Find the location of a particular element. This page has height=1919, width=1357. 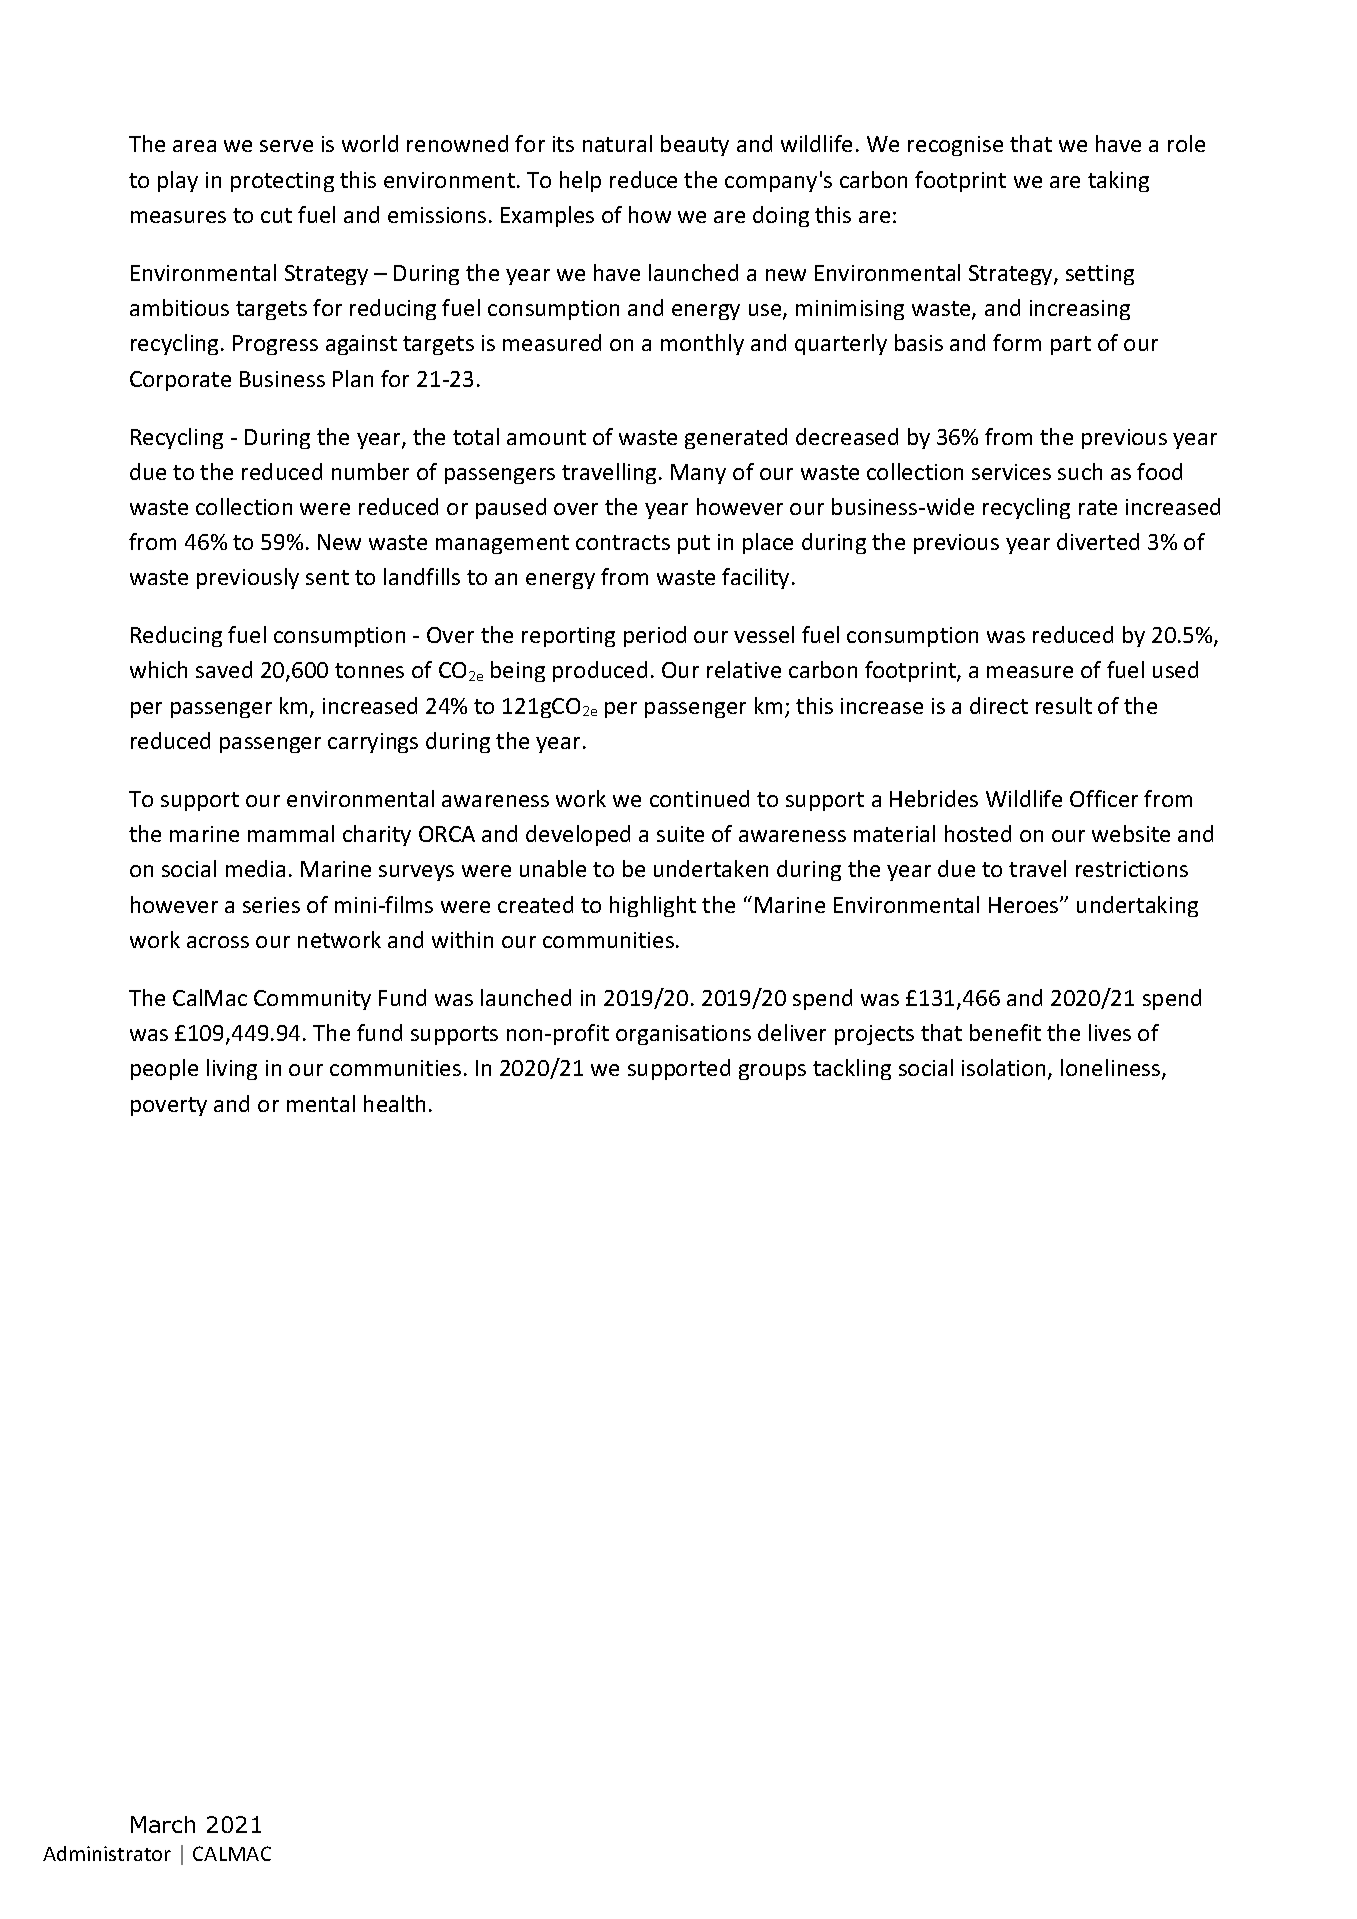

protecting is located at coordinates (282, 182).
